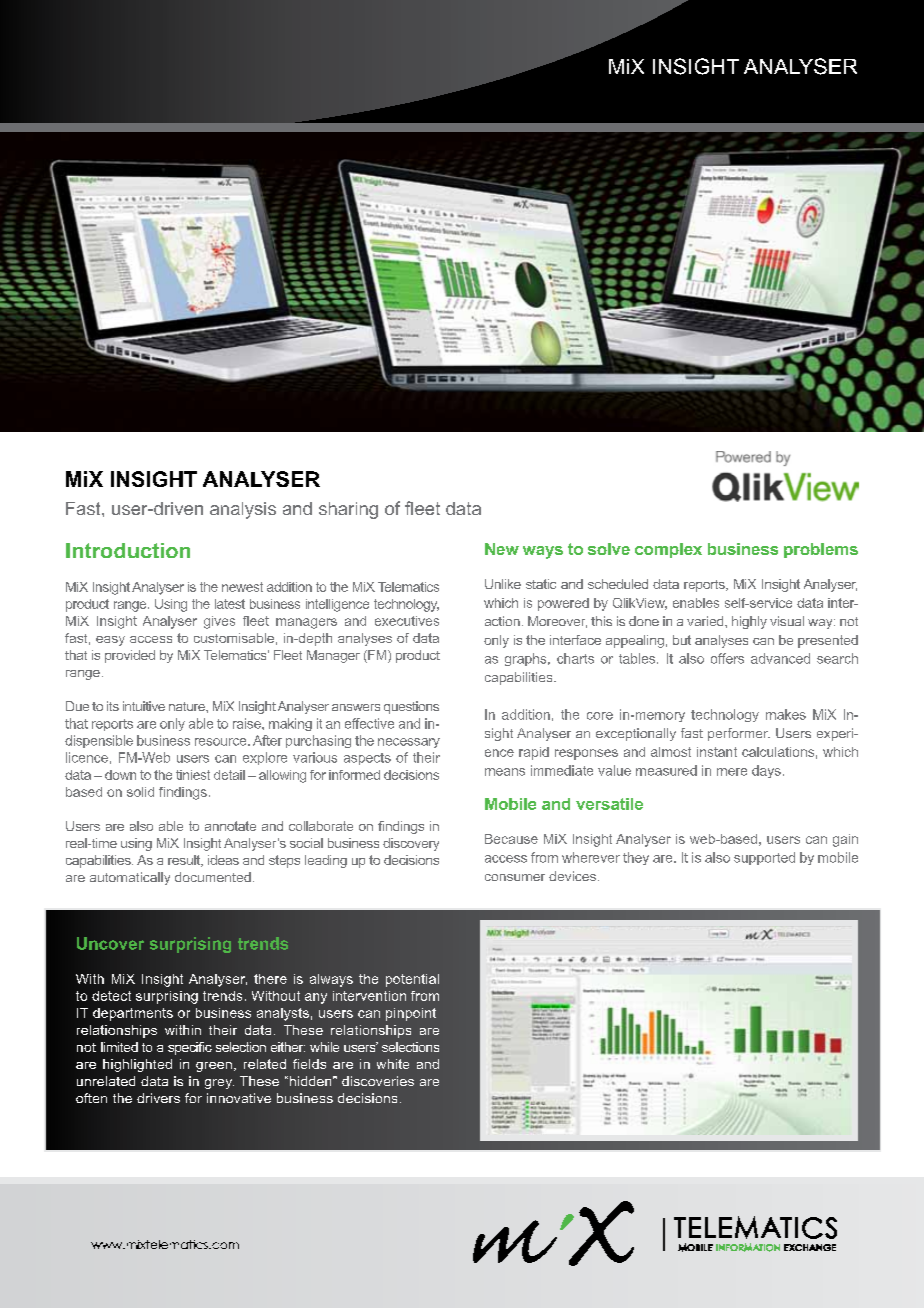 The image size is (924, 1308). I want to click on solid, so click(140, 792).
